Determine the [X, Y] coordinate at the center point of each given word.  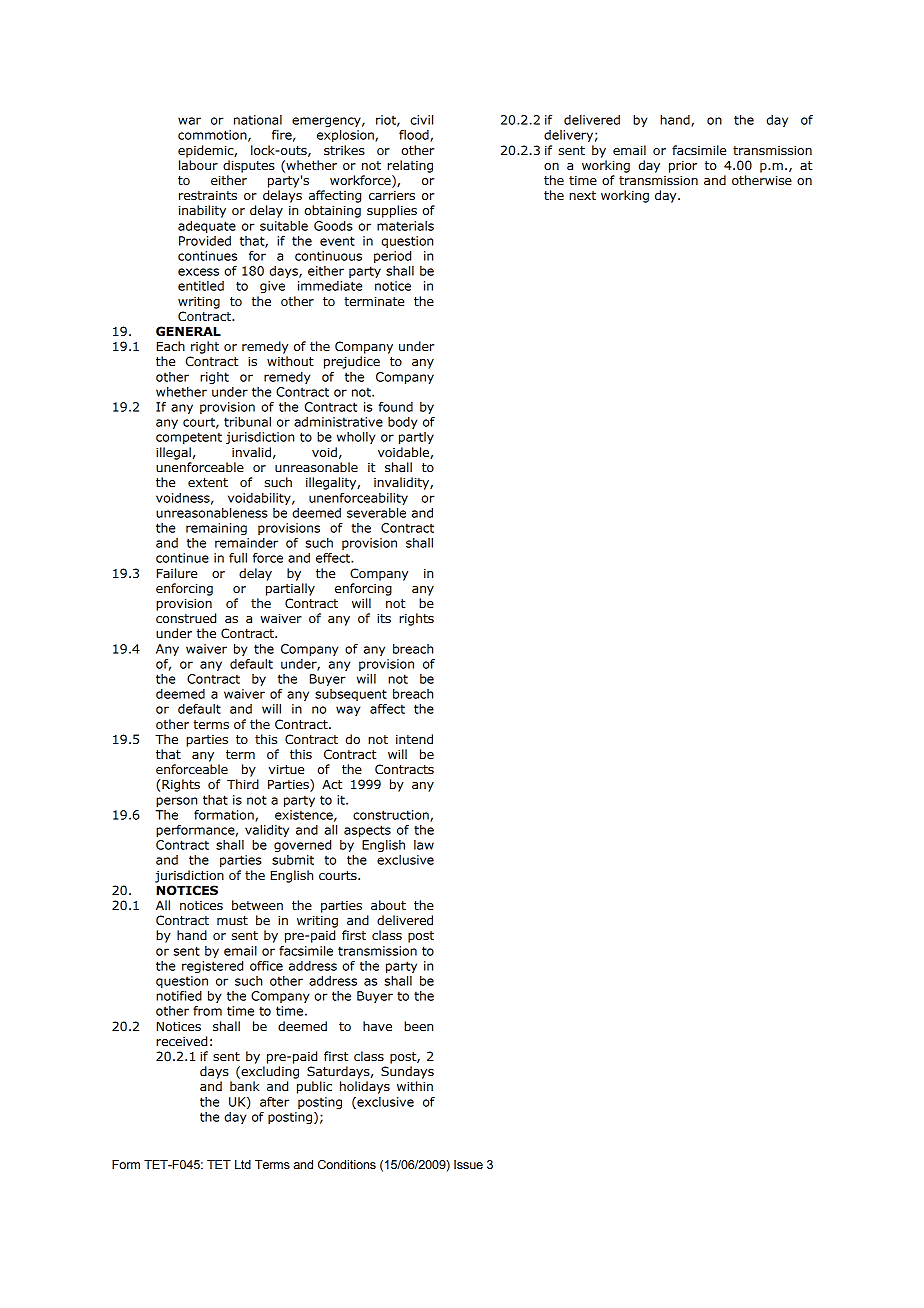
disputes [249, 166]
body [402, 423]
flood [415, 136]
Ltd [243, 1165]
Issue [468, 1164]
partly [416, 438]
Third [243, 784]
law [424, 845]
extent [208, 483]
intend [414, 739]
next [582, 196]
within [415, 1086]
